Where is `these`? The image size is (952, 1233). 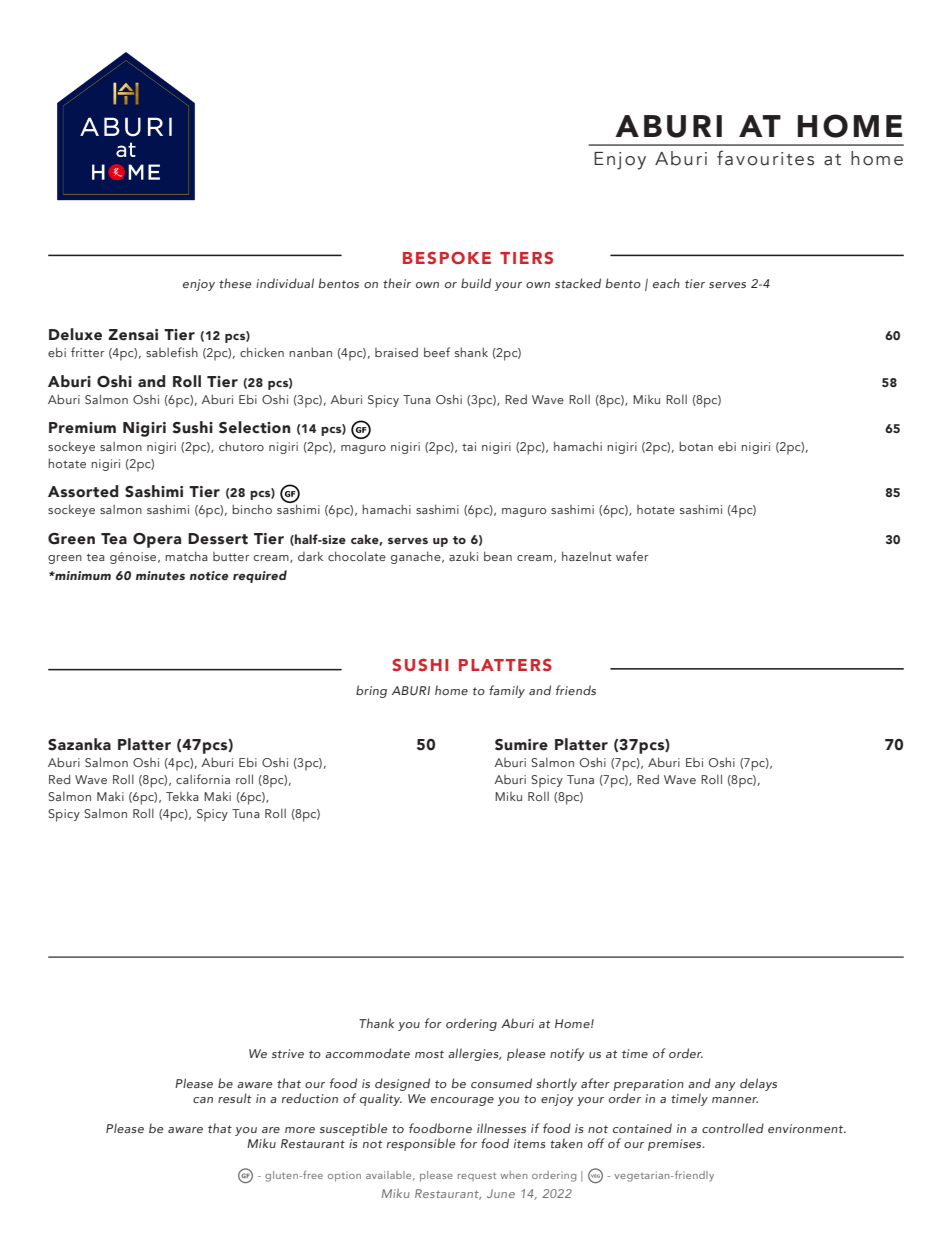 these is located at coordinates (235, 283).
